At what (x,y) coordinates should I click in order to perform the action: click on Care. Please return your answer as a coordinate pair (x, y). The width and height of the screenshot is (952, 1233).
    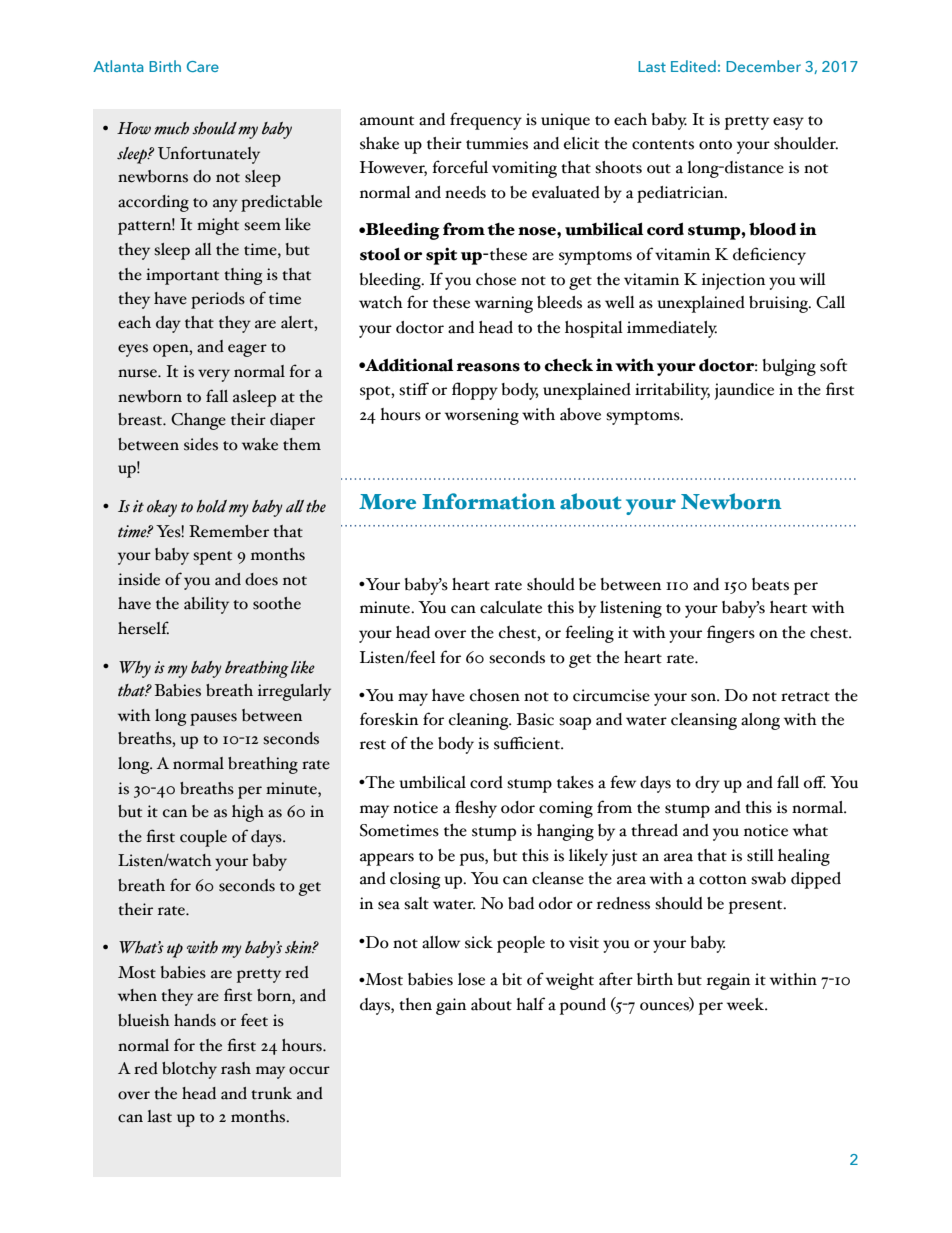
    Looking at the image, I should click on (203, 66).
